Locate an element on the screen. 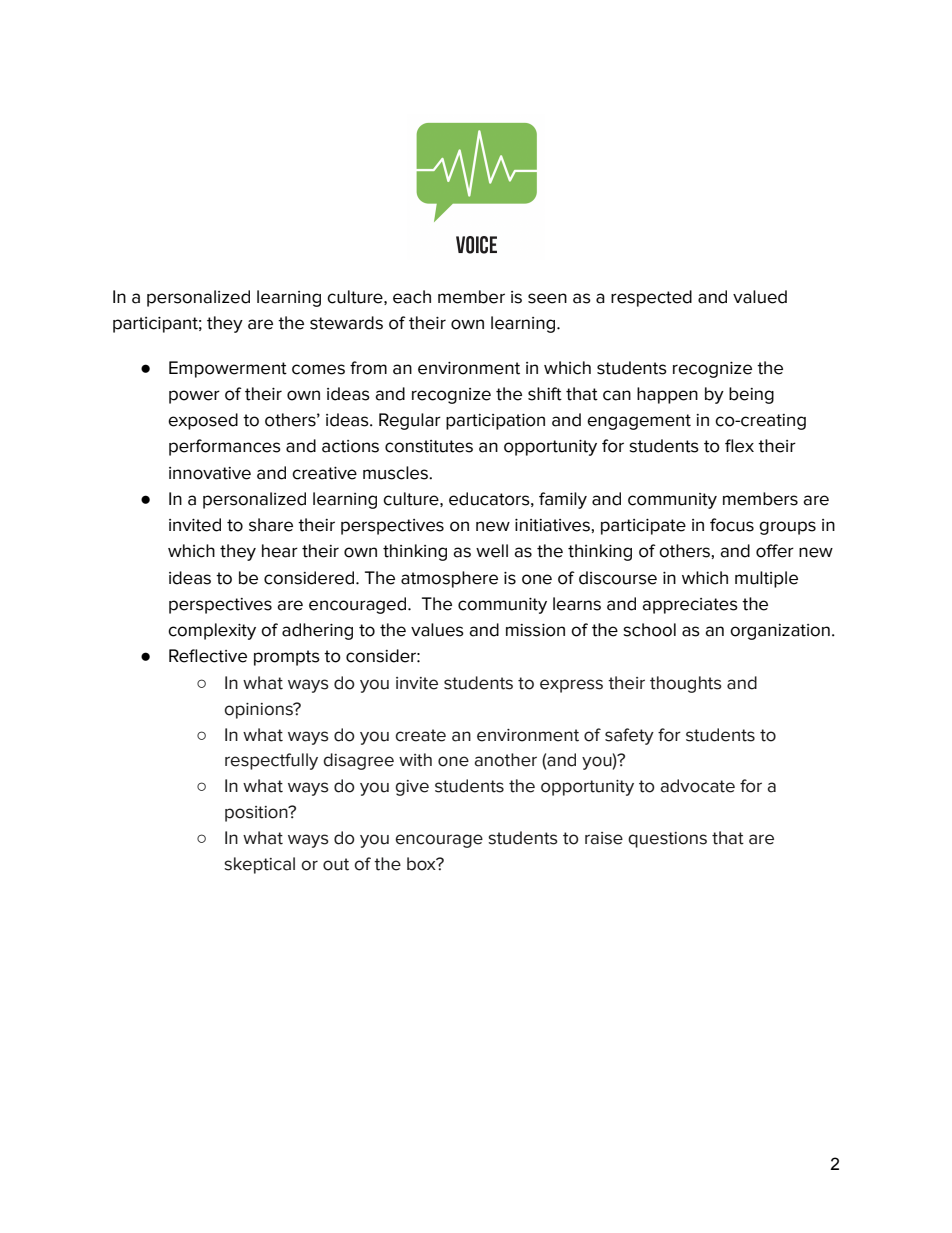 This screenshot has height=1233, width=952. create is located at coordinates (420, 735).
